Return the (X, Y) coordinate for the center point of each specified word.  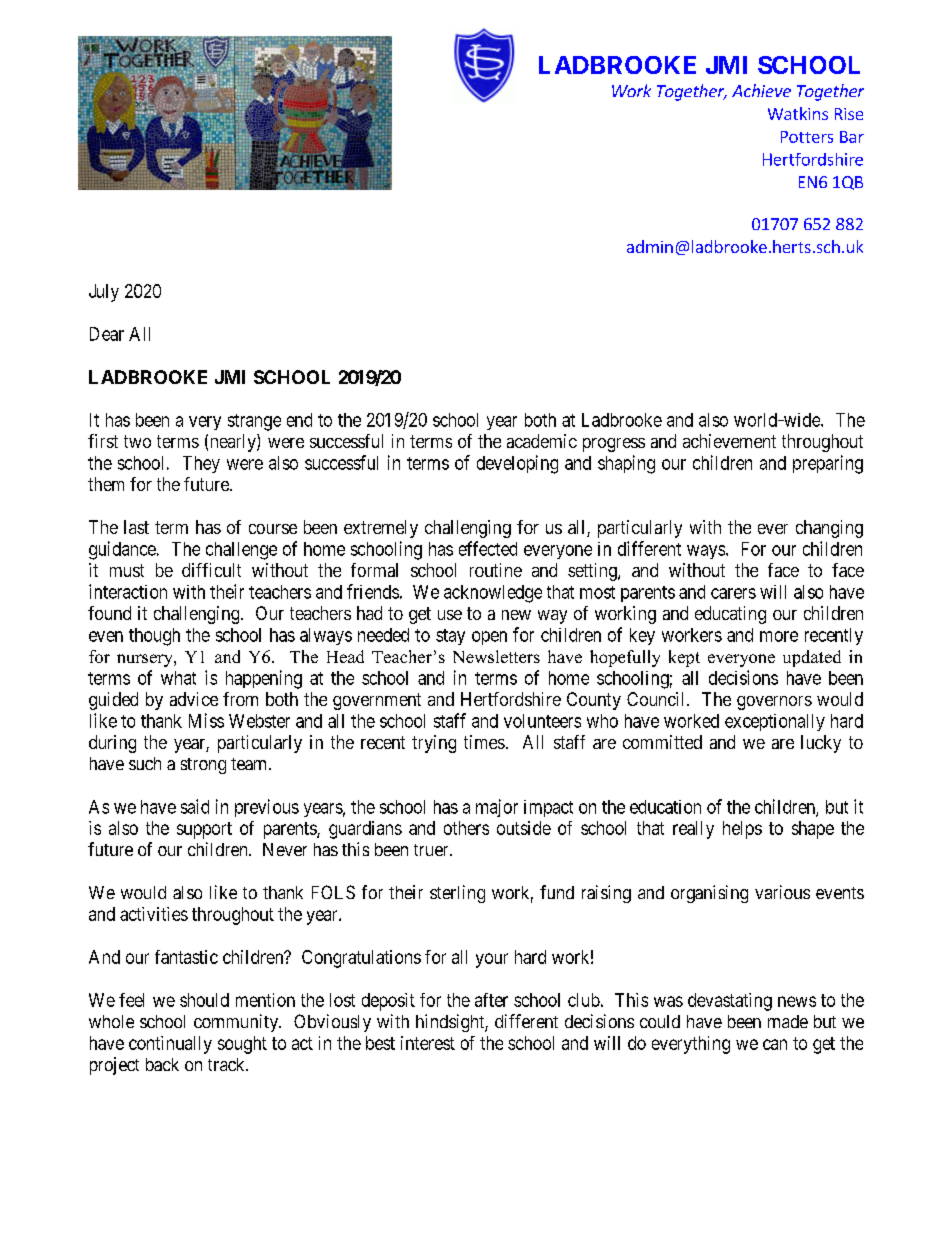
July (104, 293)
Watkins (798, 113)
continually (170, 1045)
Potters (807, 137)
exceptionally (775, 722)
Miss (206, 720)
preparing (828, 464)
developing (517, 464)
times (484, 742)
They (201, 464)
